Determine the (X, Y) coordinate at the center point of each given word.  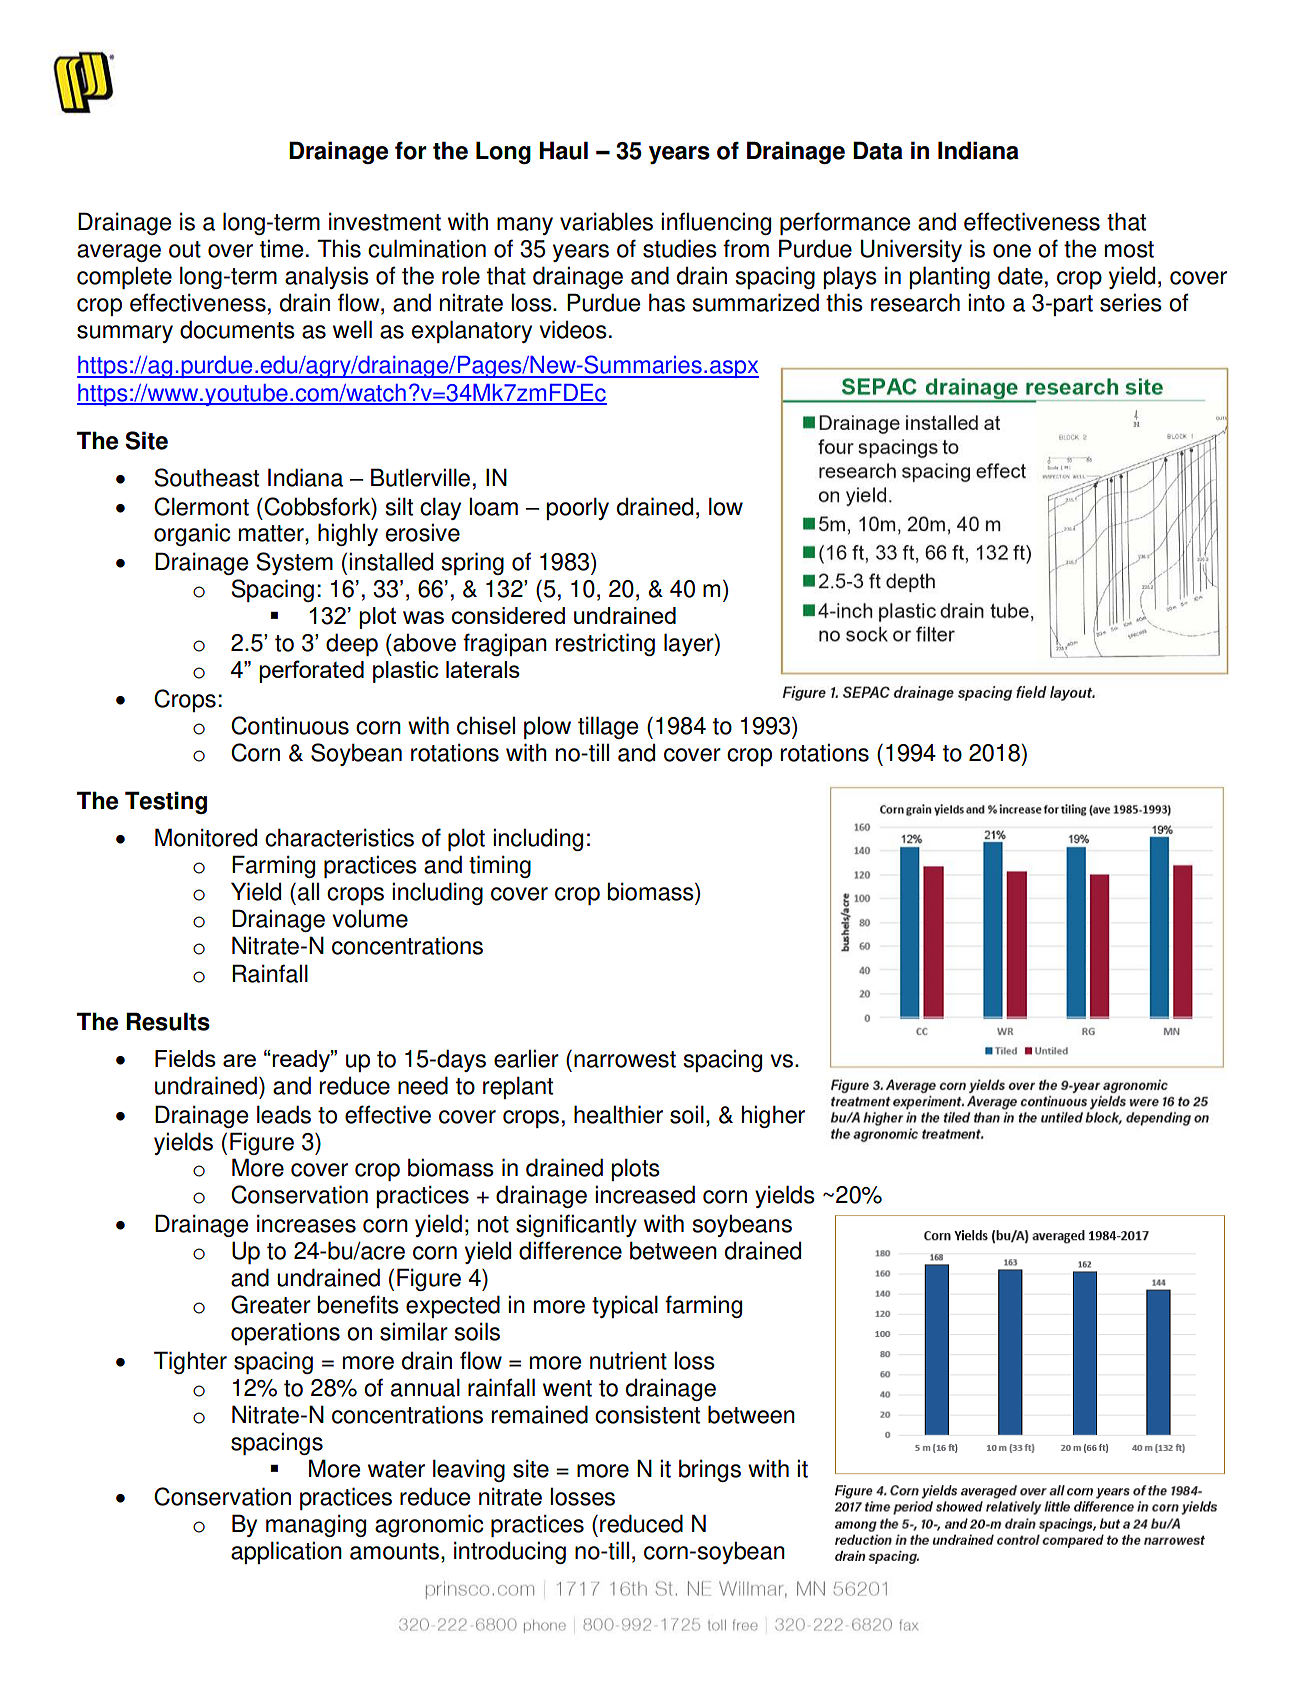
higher (773, 1116)
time (281, 248)
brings (710, 1470)
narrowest (625, 1059)
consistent (647, 1414)
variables (606, 221)
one (1012, 251)
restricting (605, 644)
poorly (578, 508)
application (286, 1552)
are (239, 1060)
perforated (311, 671)
